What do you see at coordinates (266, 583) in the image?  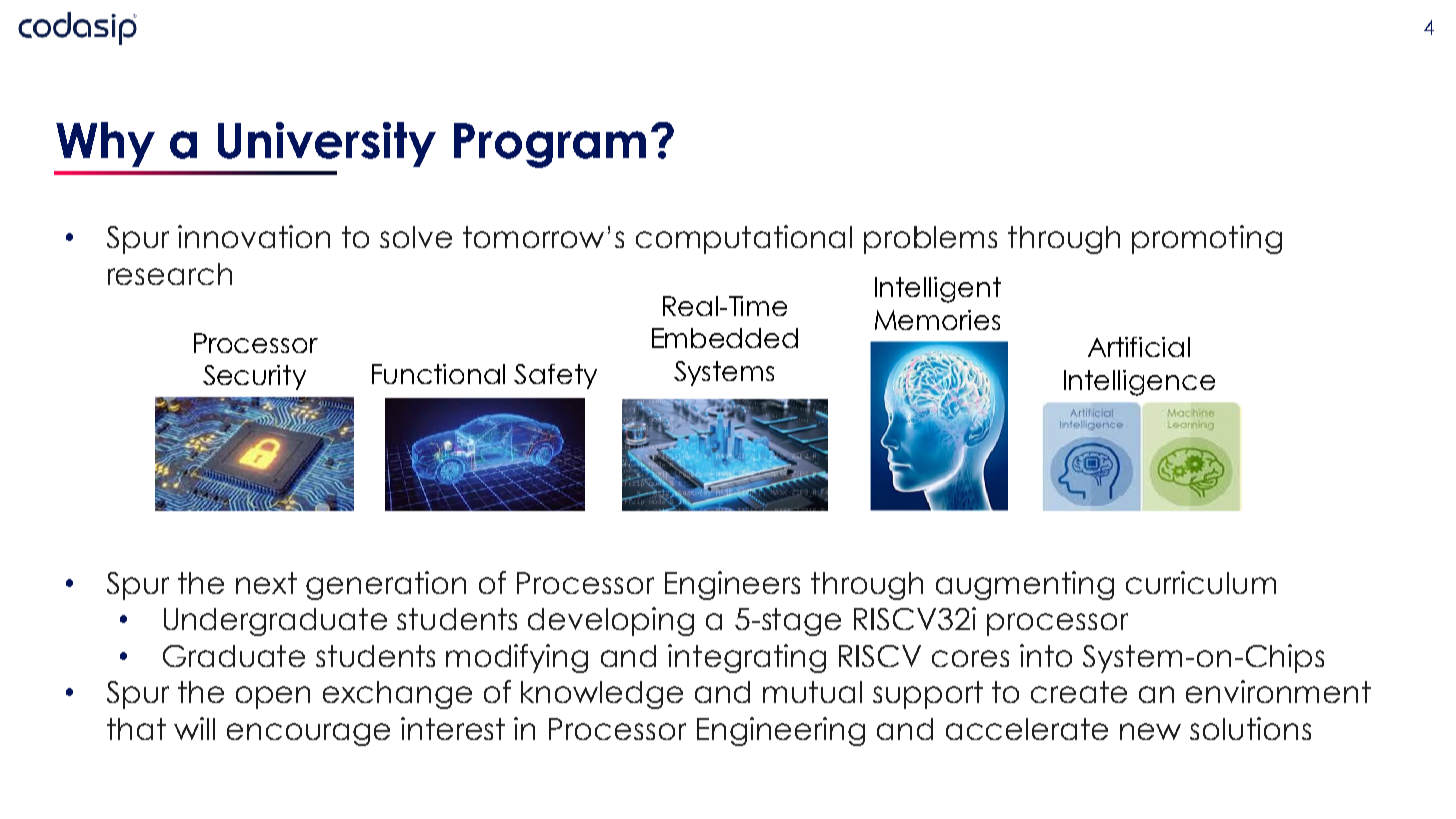 I see `next` at bounding box center [266, 583].
